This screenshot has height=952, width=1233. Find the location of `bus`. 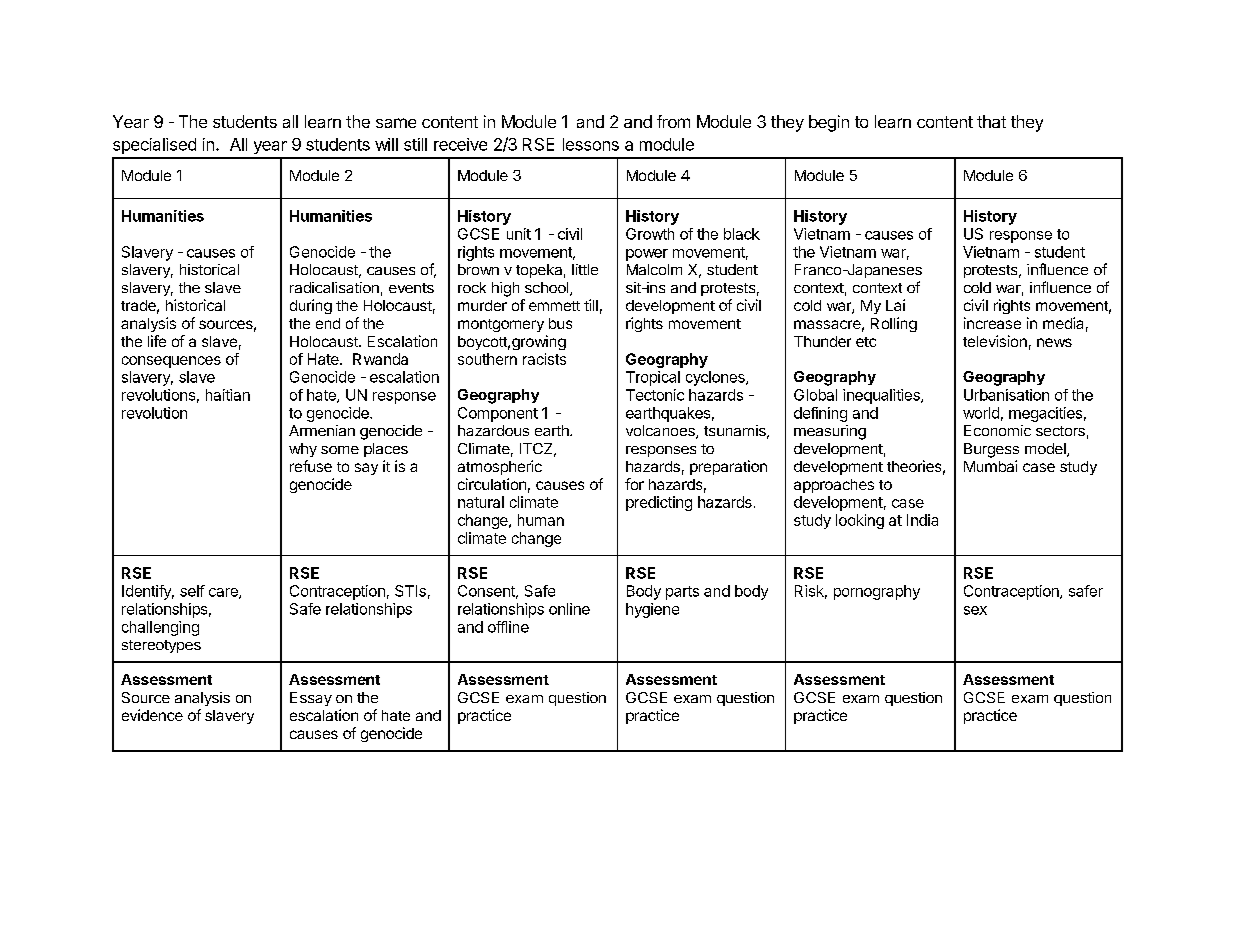

bus is located at coordinates (560, 323).
